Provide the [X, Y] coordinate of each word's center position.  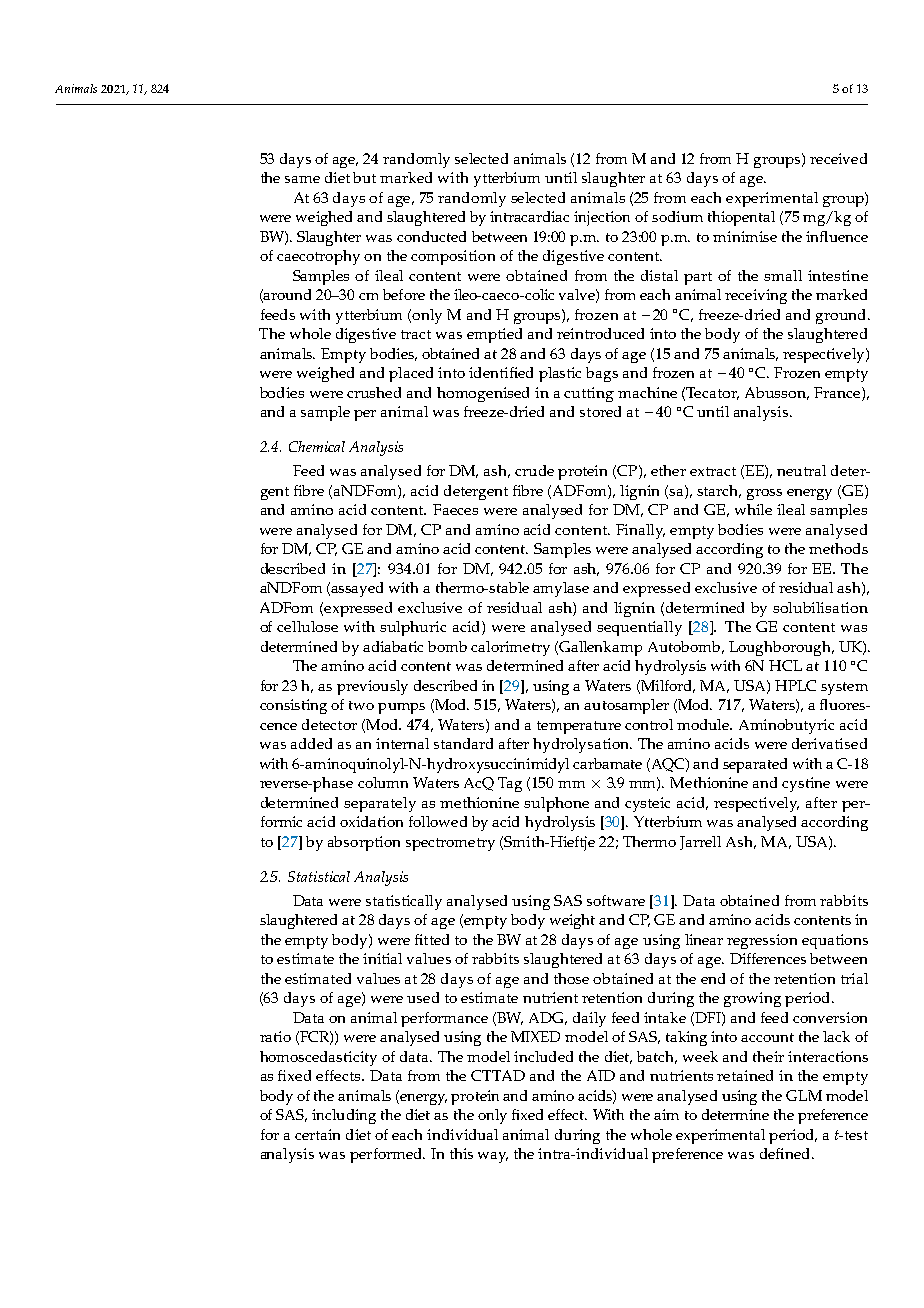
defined [786, 1153]
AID [601, 1075]
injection [602, 218]
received [838, 158]
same [302, 179]
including [344, 1116]
